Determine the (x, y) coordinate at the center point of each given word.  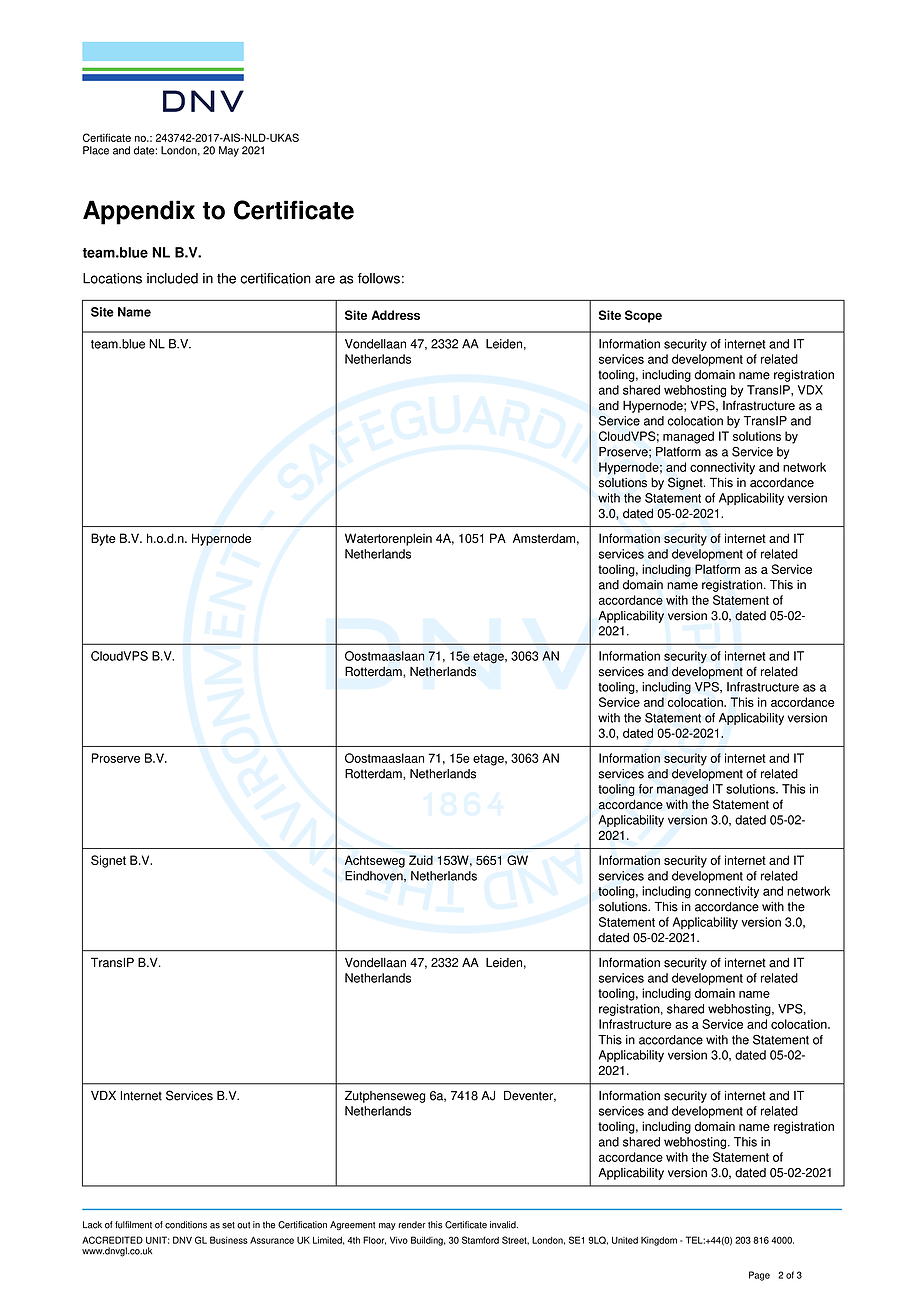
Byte (103, 539)
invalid (504, 1225)
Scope (643, 316)
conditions (186, 1225)
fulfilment (133, 1225)
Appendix (139, 212)
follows (379, 278)
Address (395, 315)
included (172, 278)
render (412, 1225)
